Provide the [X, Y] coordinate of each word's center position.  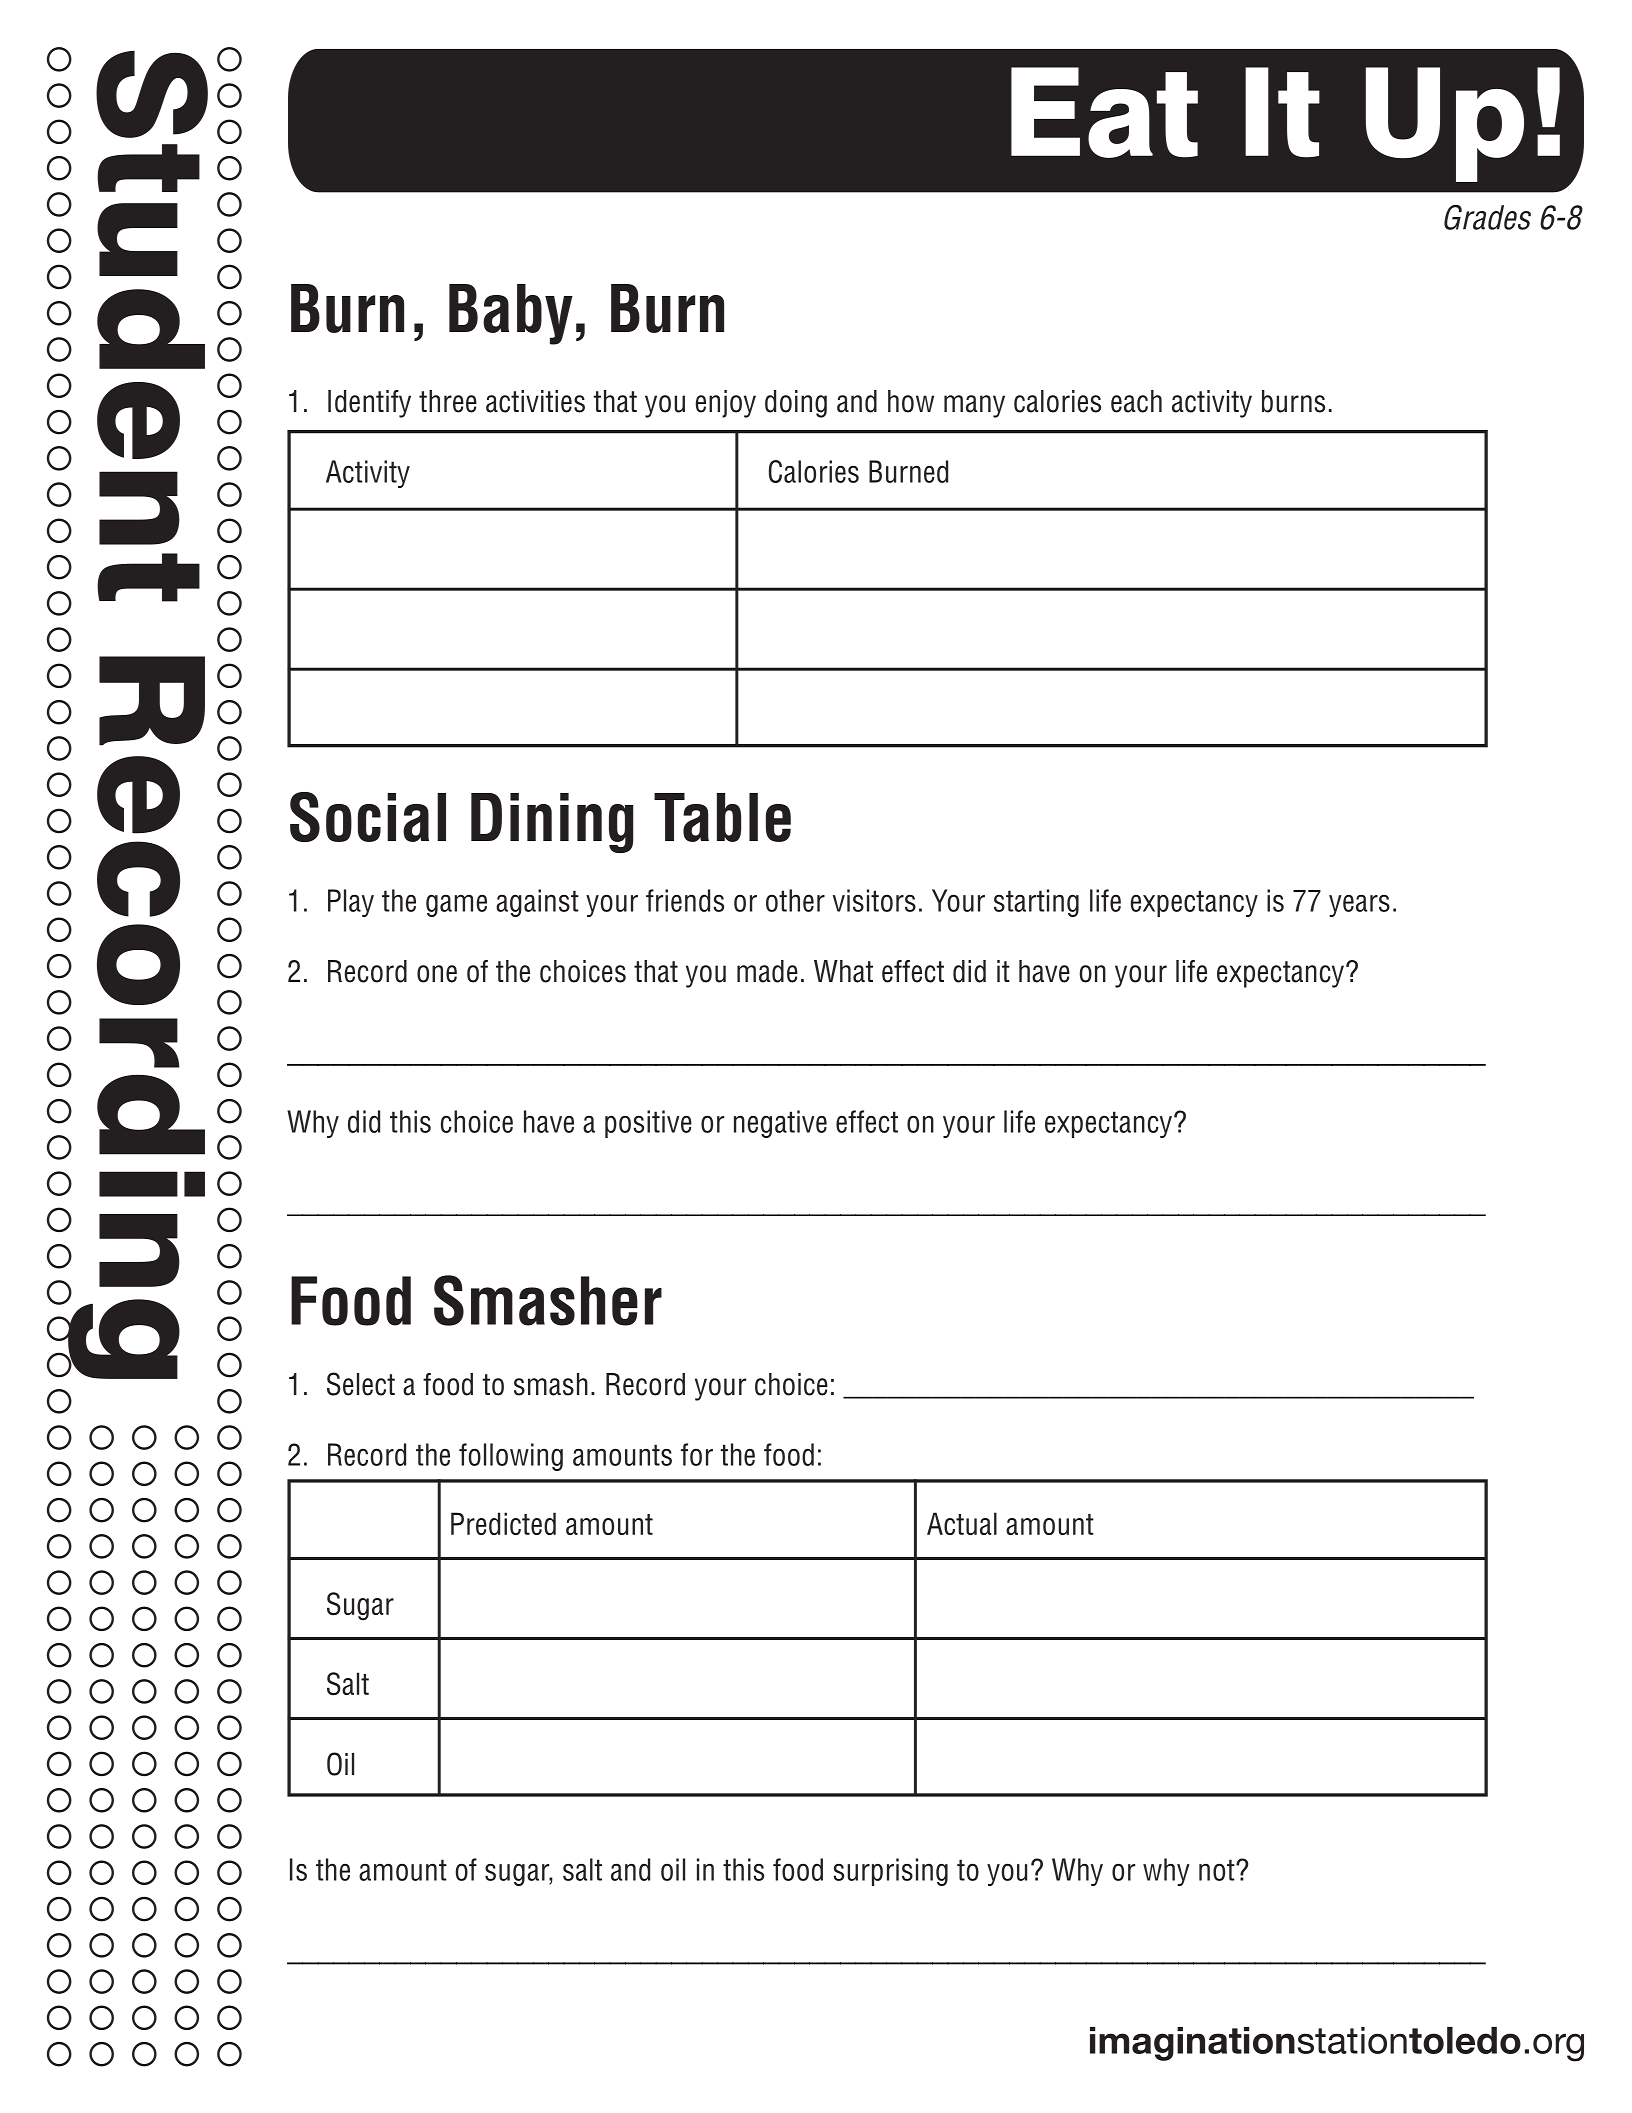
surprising [891, 1872]
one [437, 974]
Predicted [503, 1523]
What [843, 971]
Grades [1487, 217]
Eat [1104, 112]
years [1359, 906]
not [1218, 1870]
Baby [511, 314]
